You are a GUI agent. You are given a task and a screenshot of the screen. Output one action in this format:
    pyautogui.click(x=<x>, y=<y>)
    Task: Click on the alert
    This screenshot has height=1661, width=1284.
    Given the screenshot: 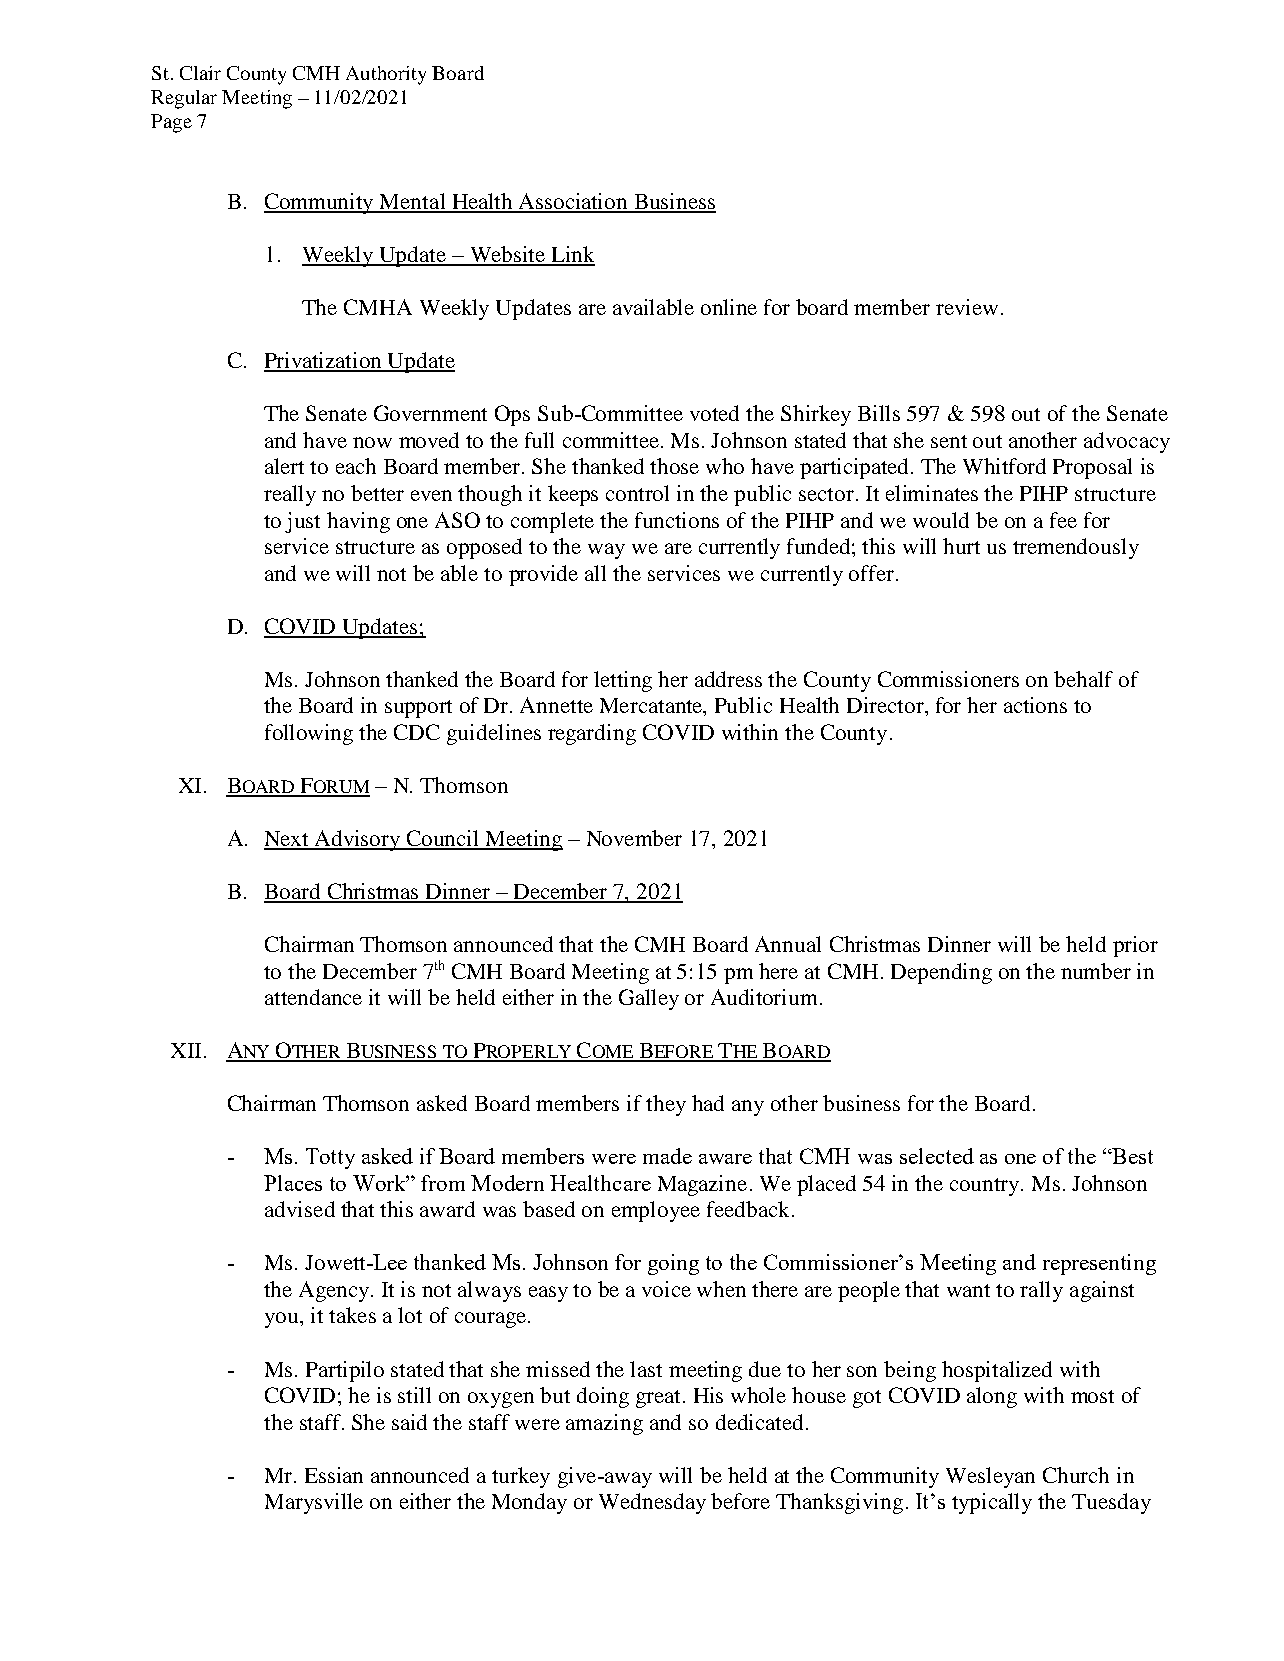 What is the action you would take?
    pyautogui.click(x=284, y=466)
